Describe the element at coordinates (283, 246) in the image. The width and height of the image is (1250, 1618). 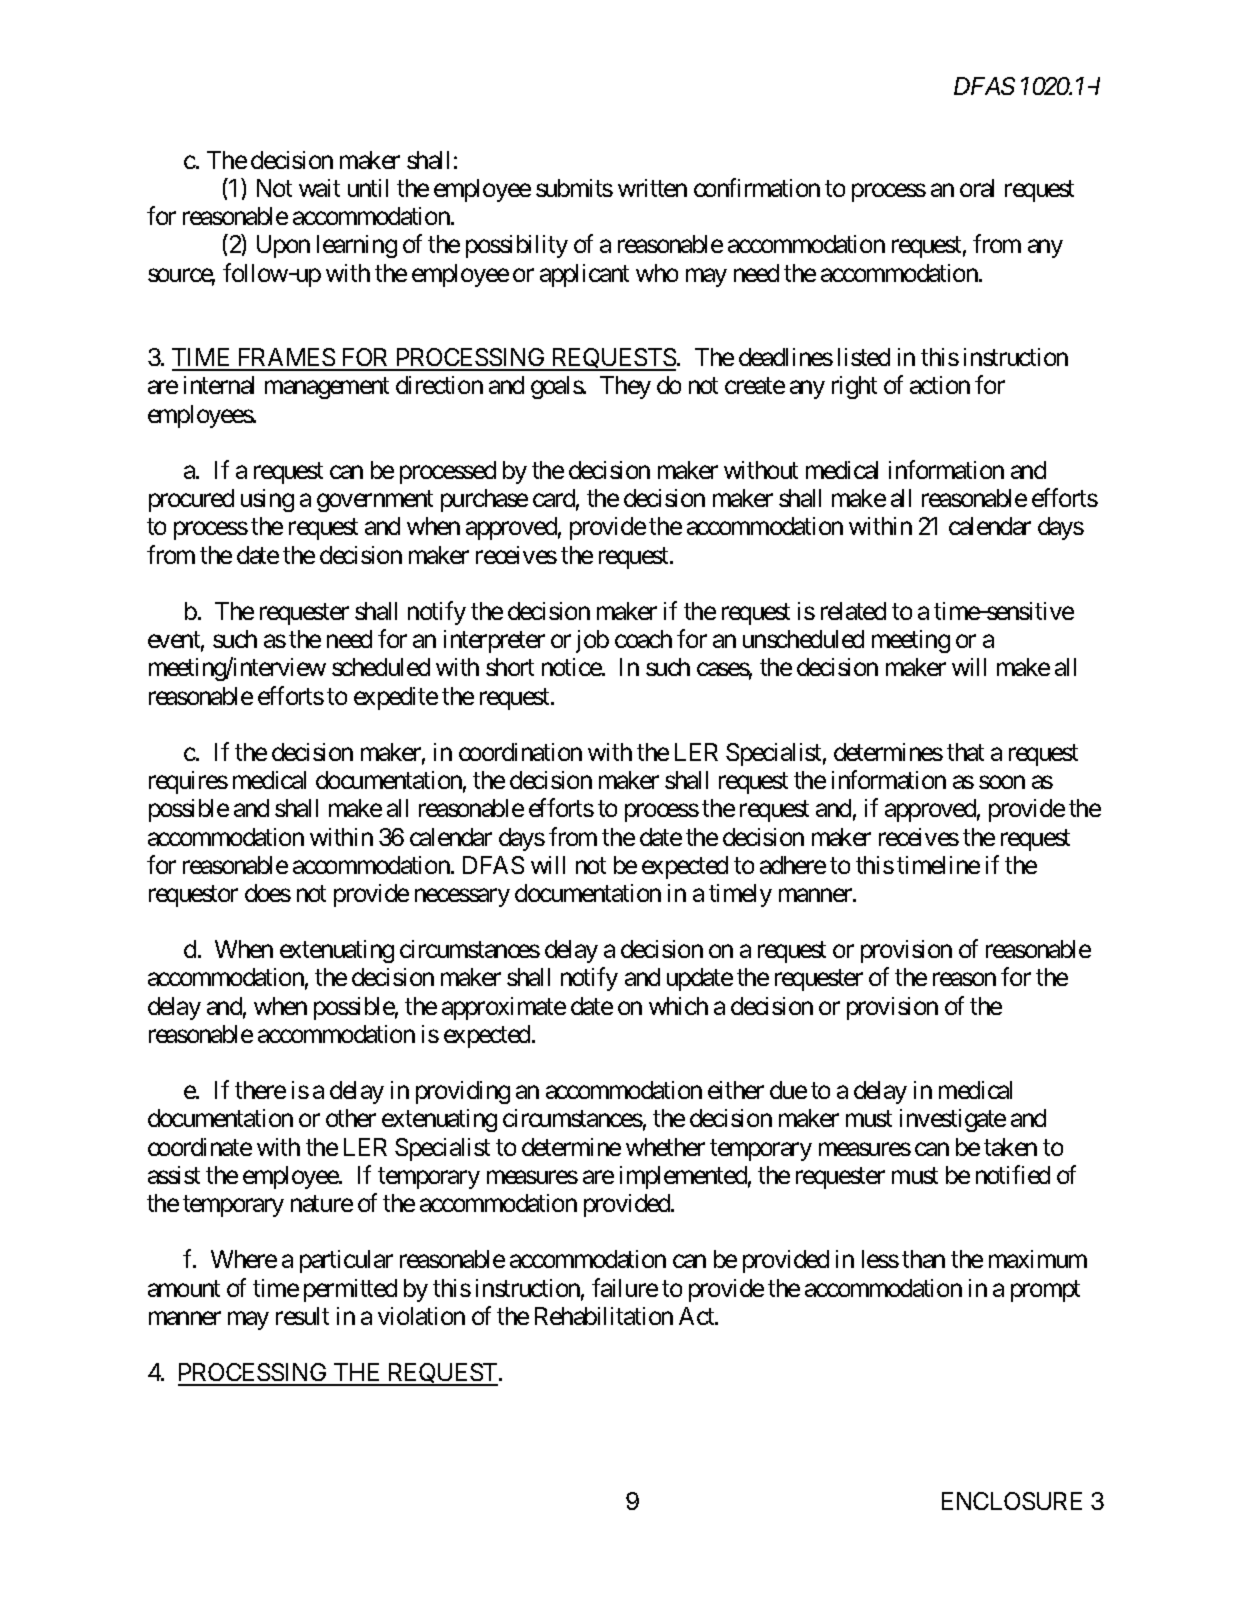
I see `Upon` at that location.
